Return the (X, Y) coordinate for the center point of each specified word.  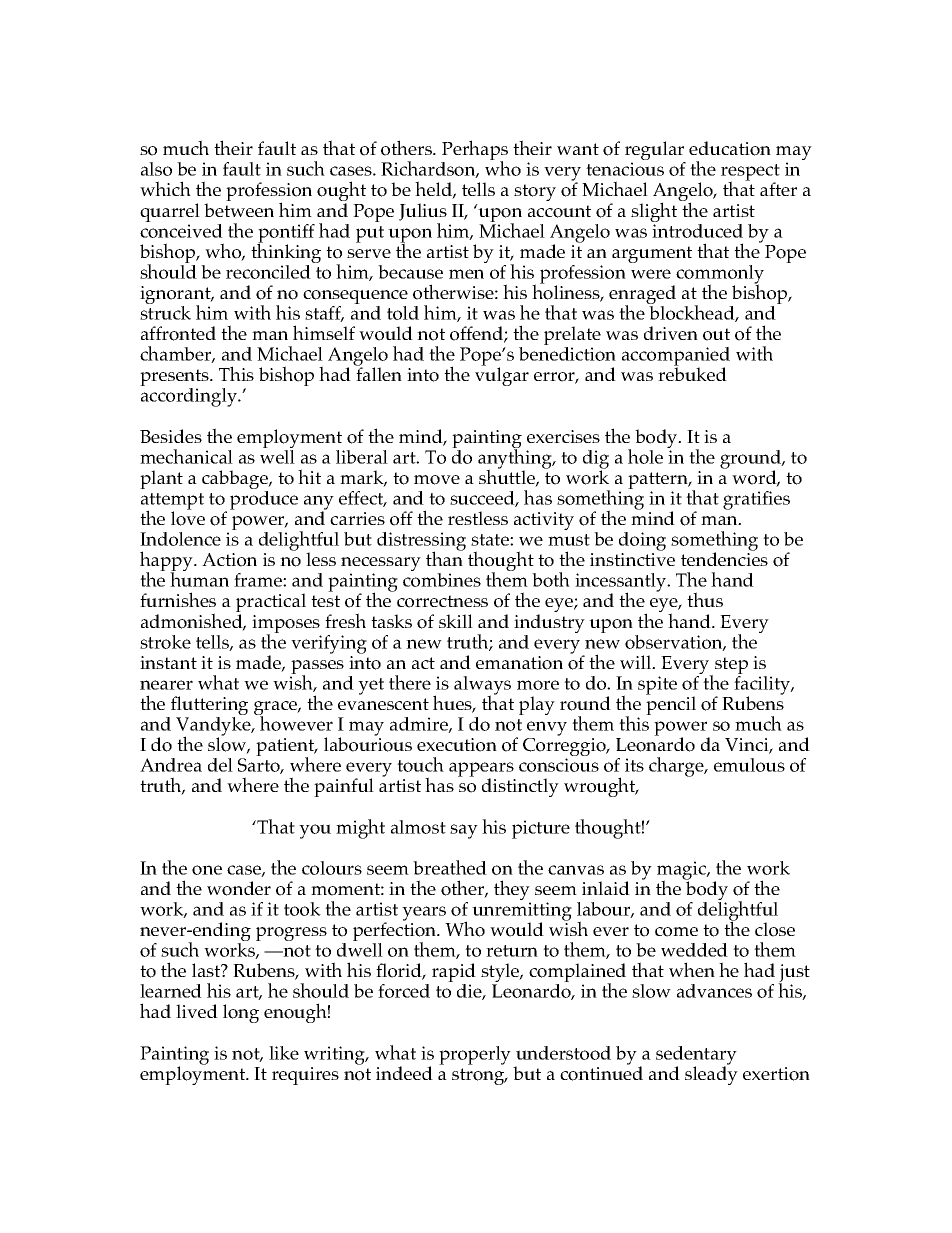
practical (271, 604)
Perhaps (474, 151)
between (239, 210)
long (241, 1013)
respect (750, 174)
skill (456, 621)
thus (705, 599)
